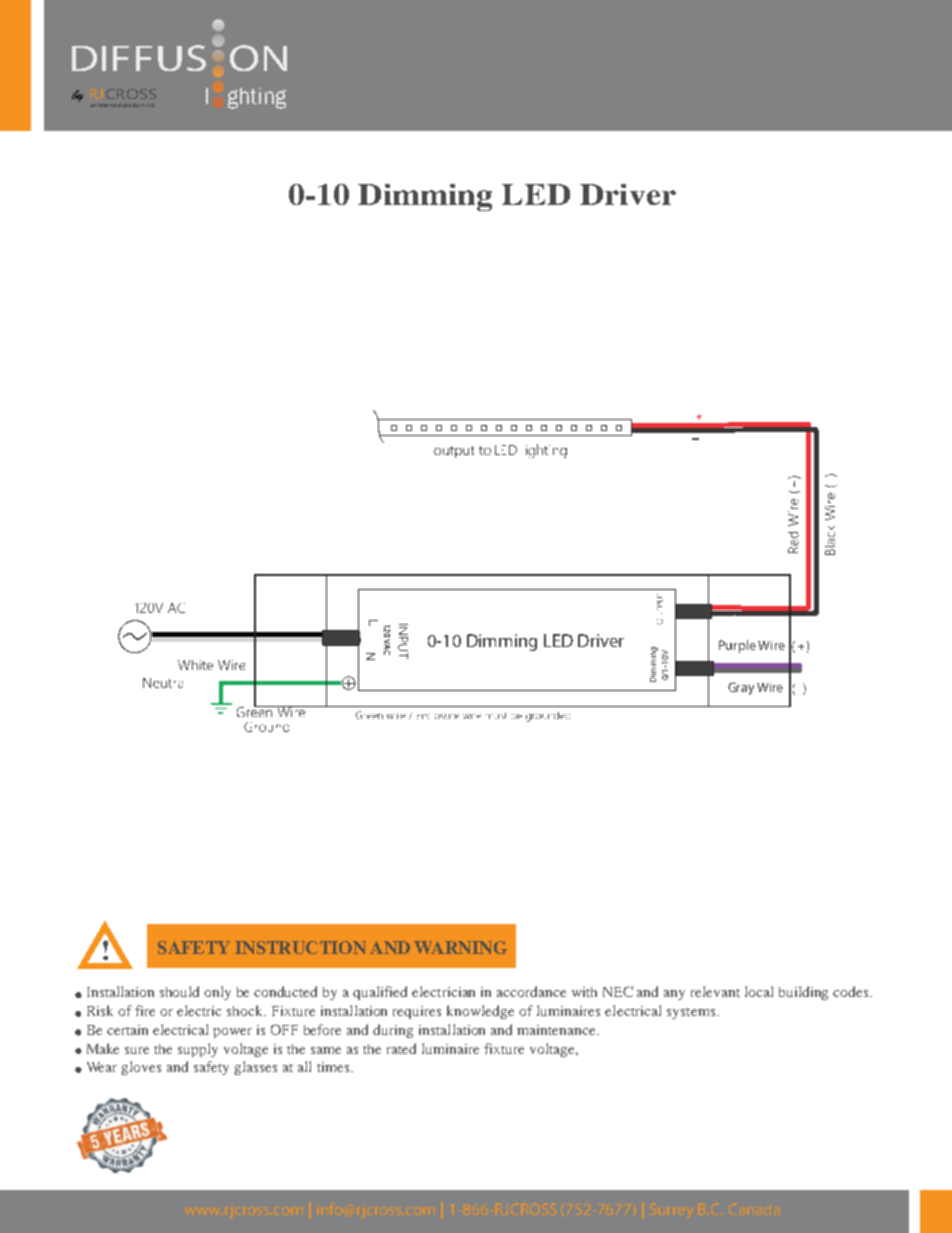  What do you see at coordinates (759, 991) in the screenshot?
I see `local` at bounding box center [759, 991].
